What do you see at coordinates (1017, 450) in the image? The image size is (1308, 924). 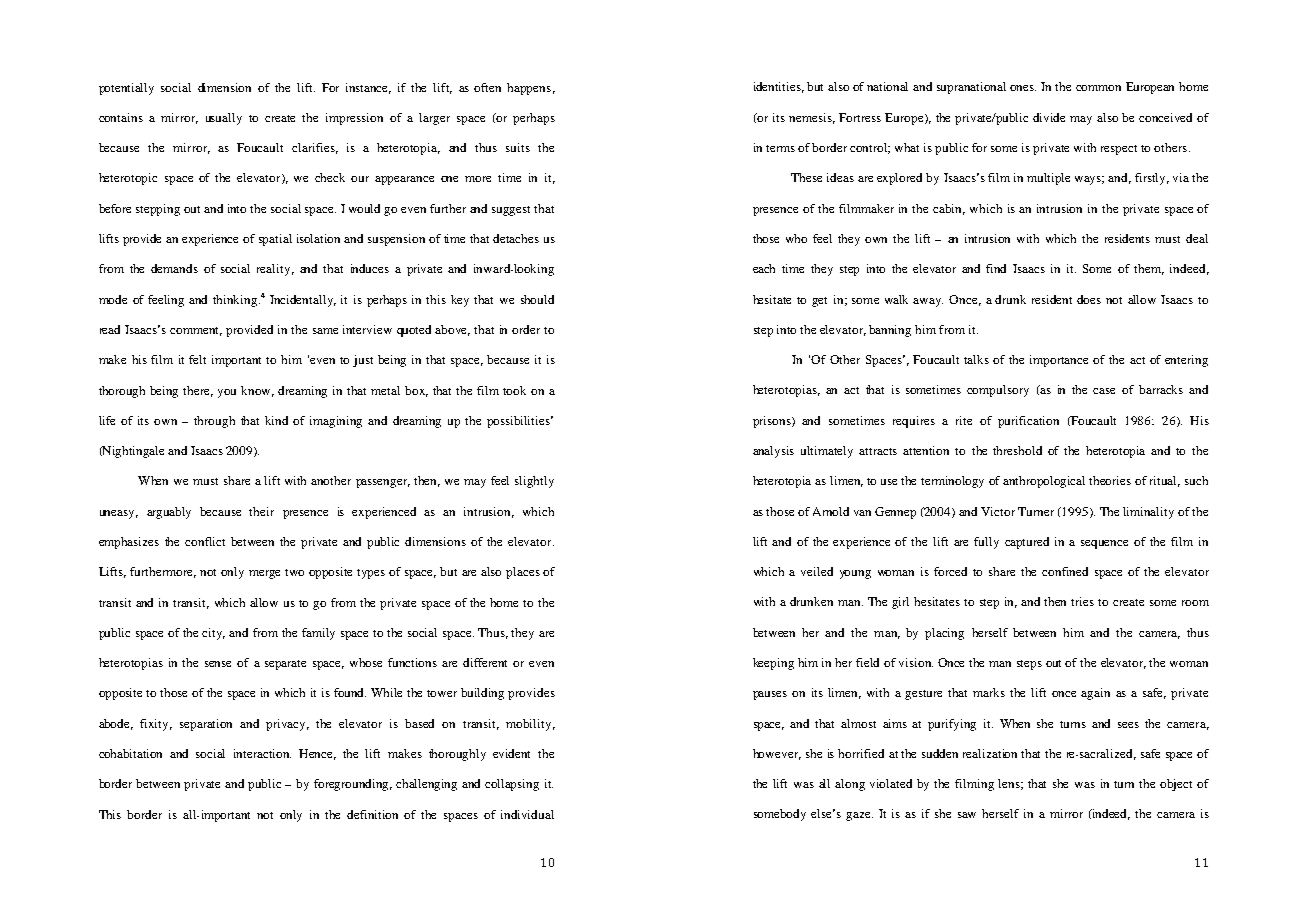 I see `threshold` at bounding box center [1017, 450].
